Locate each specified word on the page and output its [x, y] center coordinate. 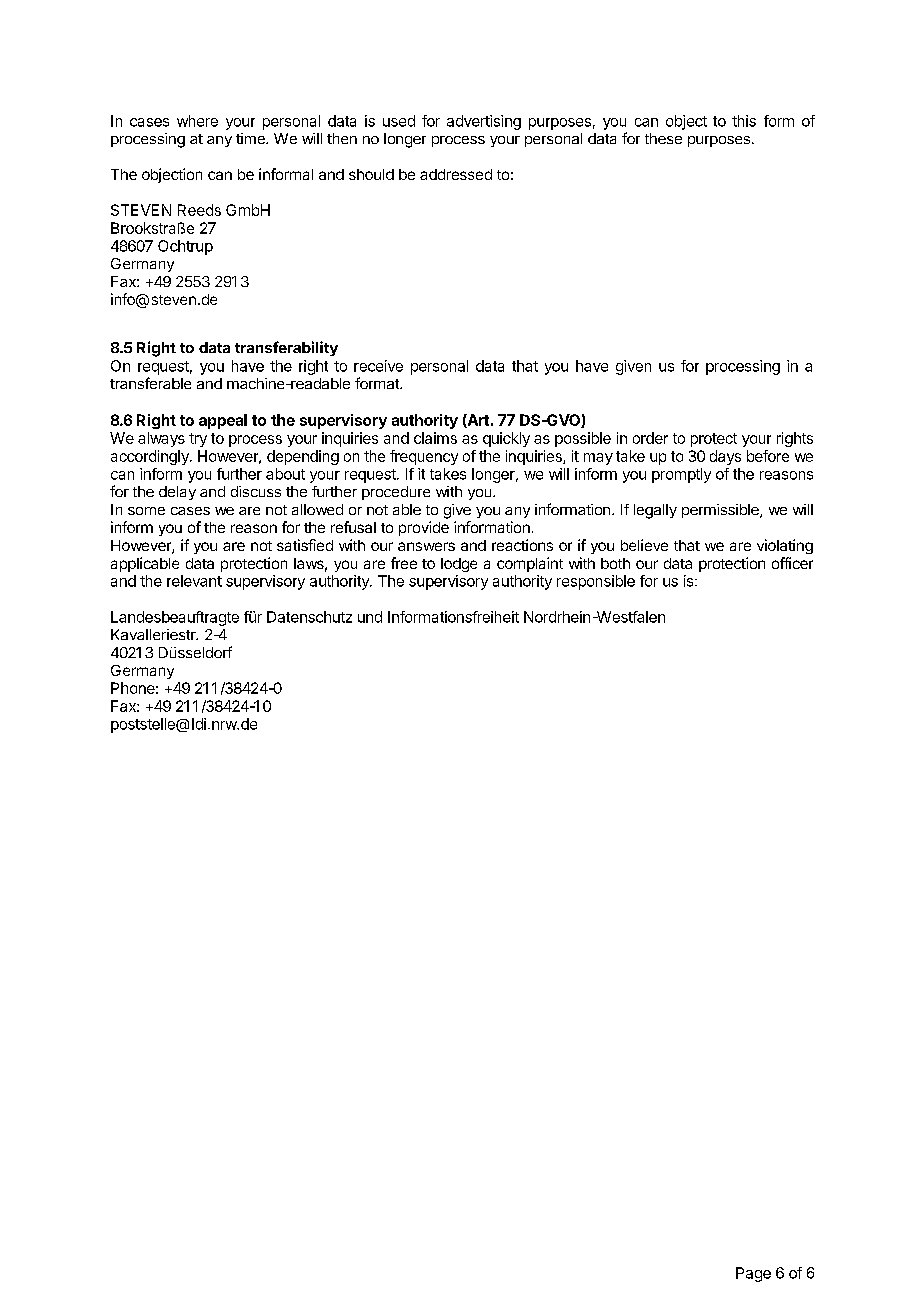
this [744, 121]
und [370, 617]
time [251, 138]
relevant [194, 581]
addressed [456, 174]
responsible [596, 582]
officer [792, 563]
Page [753, 1274]
